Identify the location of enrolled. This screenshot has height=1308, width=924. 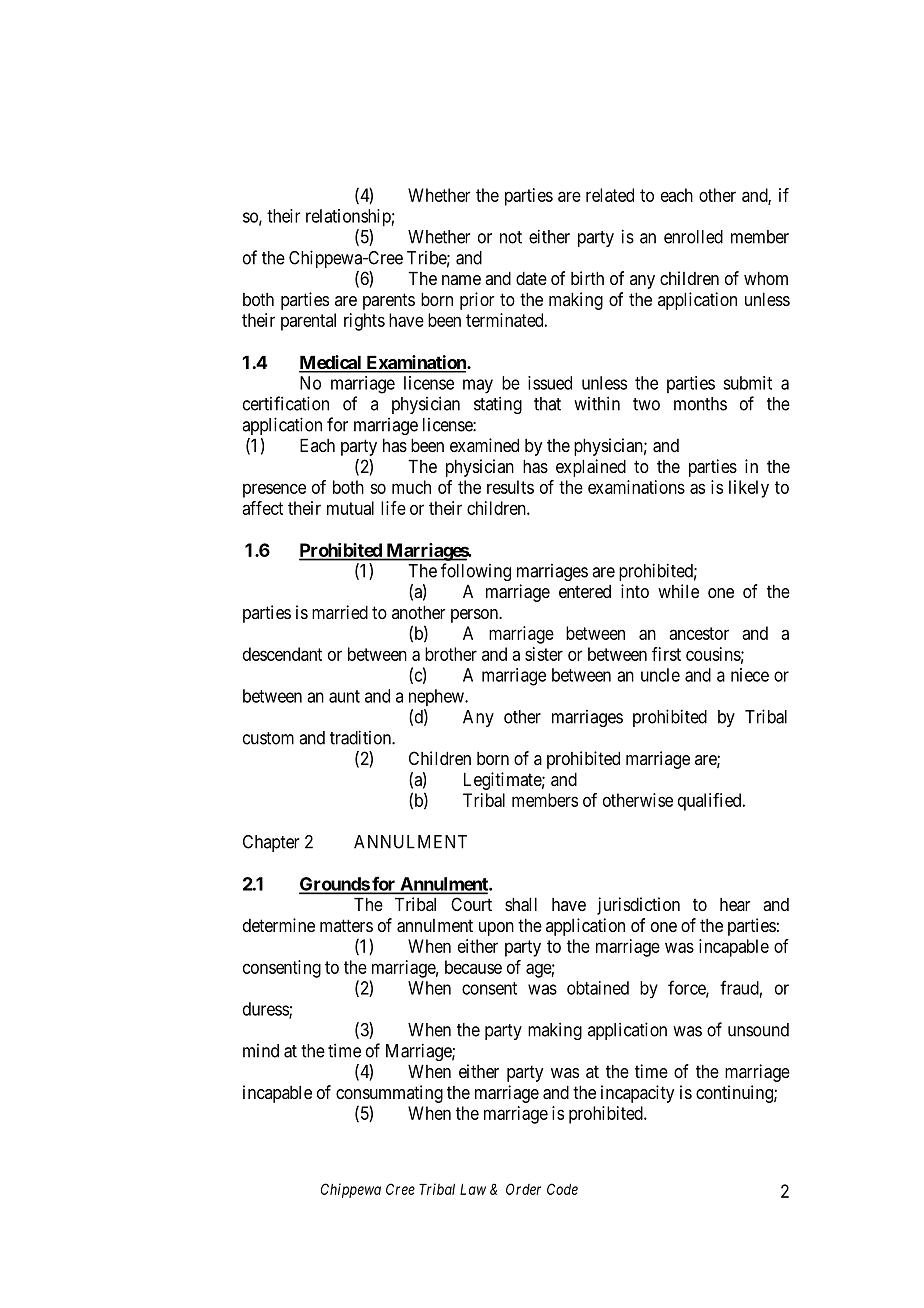
(693, 237).
